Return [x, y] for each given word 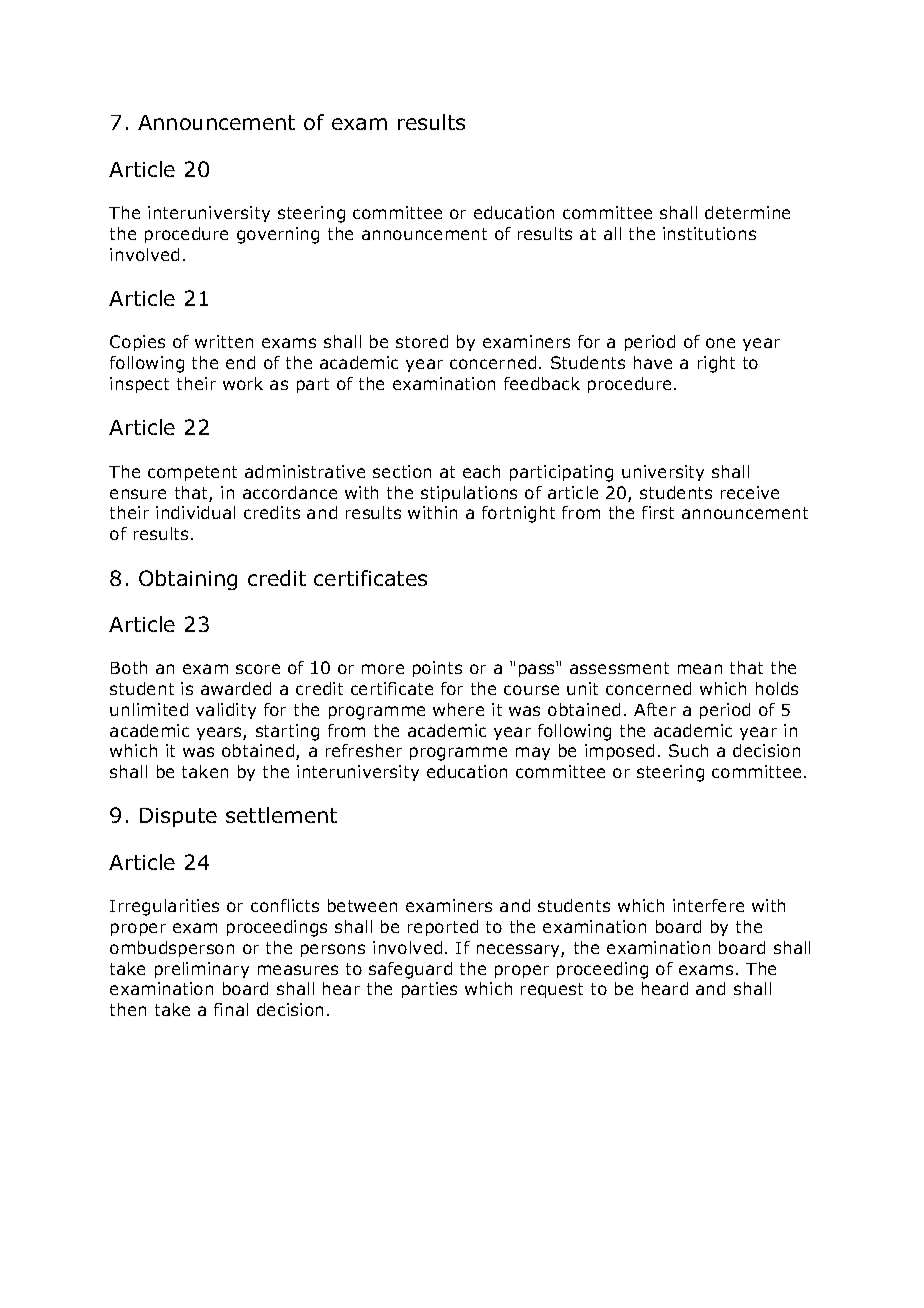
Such [688, 750]
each [481, 471]
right [716, 364]
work [243, 383]
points [437, 669]
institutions [709, 233]
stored [422, 341]
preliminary [202, 970]
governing [278, 235]
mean [700, 669]
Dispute [178, 817]
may [533, 753]
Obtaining [188, 580]
